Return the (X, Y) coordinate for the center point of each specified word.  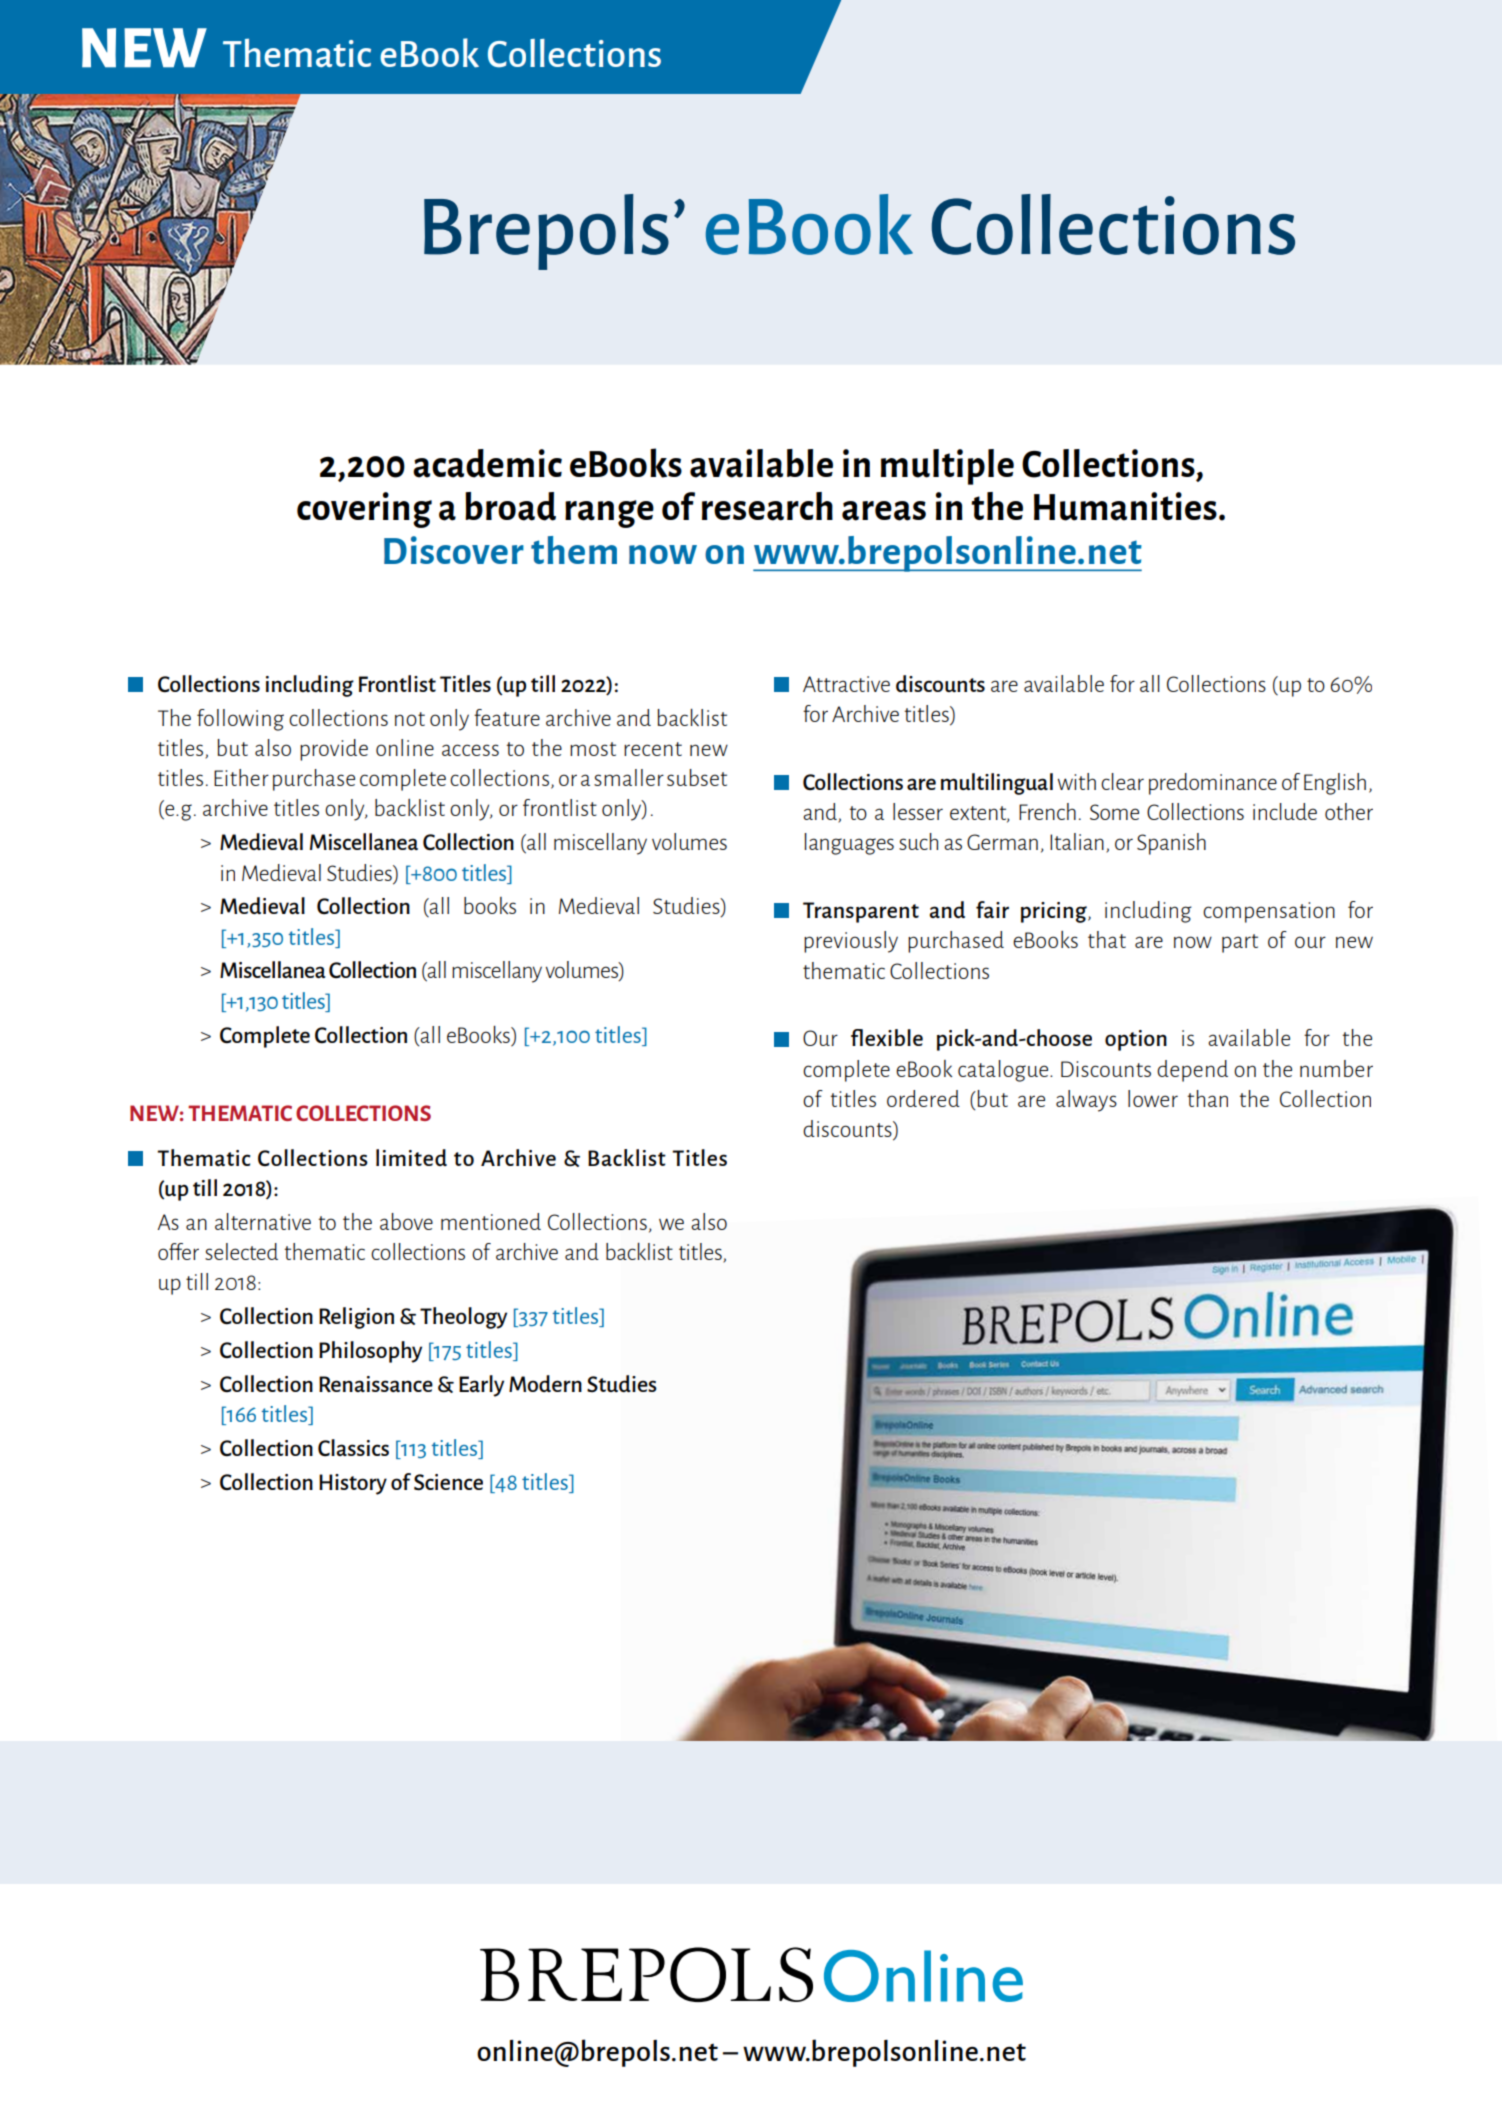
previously (851, 942)
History (353, 1484)
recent (653, 749)
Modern (545, 1383)
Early (481, 1386)
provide (334, 750)
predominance (1213, 784)
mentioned (491, 1221)
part (1240, 943)
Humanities (1125, 506)
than (1207, 1098)
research (767, 506)
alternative (263, 1221)
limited (411, 1157)
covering (364, 510)
